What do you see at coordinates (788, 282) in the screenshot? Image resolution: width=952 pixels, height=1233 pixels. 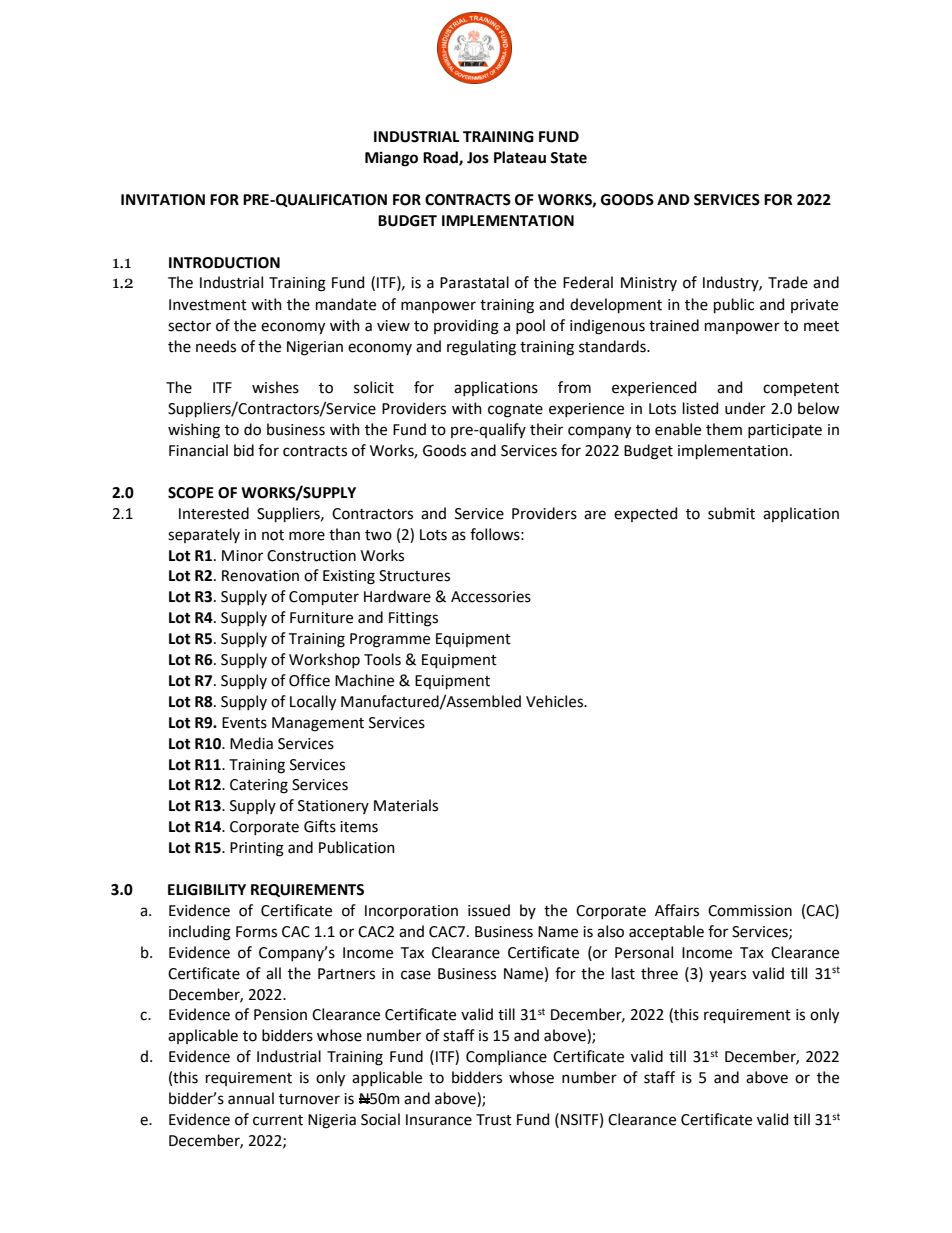 I see `Trade` at bounding box center [788, 282].
